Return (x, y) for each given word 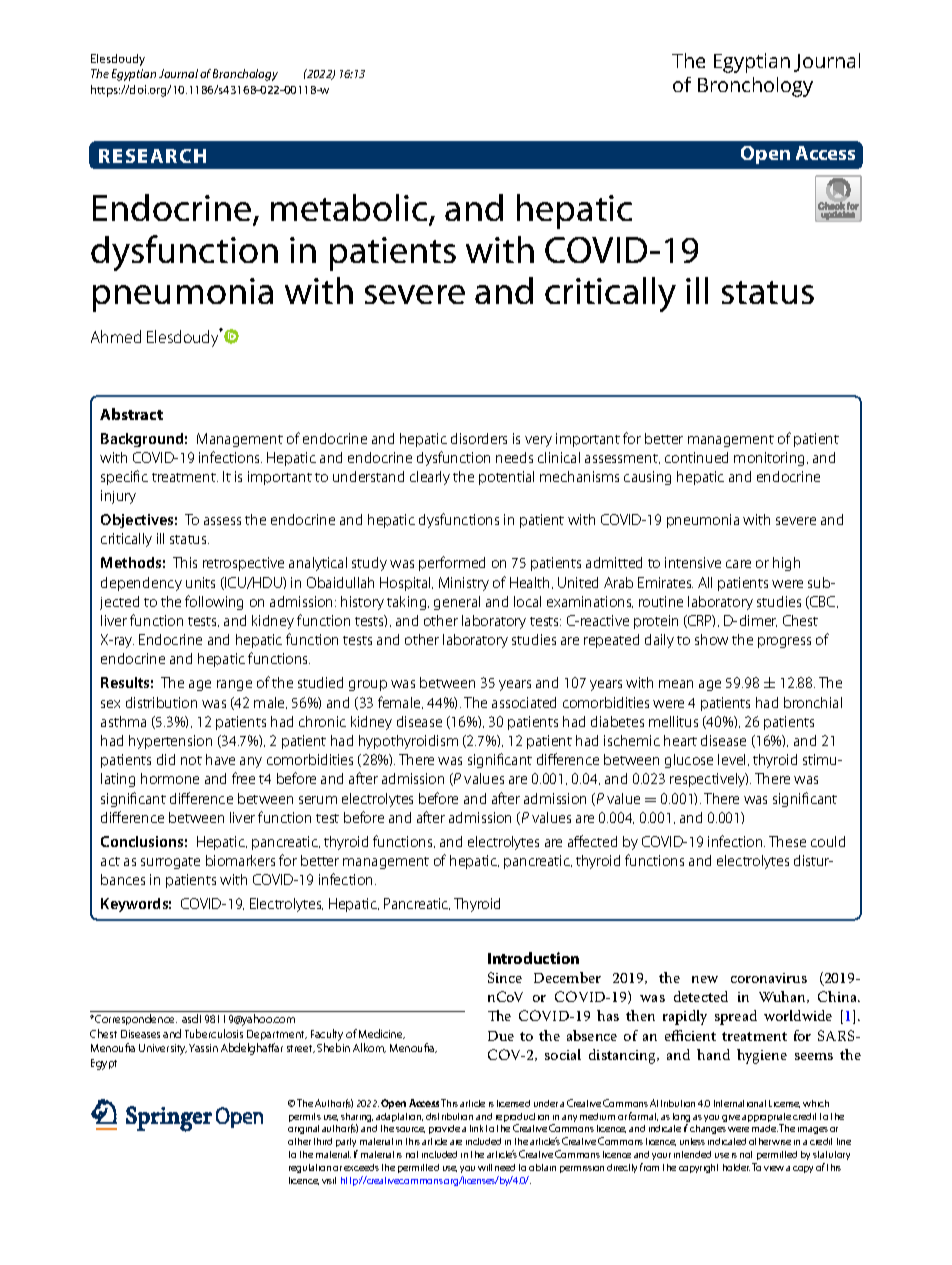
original (303, 1129)
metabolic (350, 209)
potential (506, 478)
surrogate (170, 863)
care (738, 564)
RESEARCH (152, 156)
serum (318, 800)
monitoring (771, 459)
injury (118, 497)
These (787, 841)
